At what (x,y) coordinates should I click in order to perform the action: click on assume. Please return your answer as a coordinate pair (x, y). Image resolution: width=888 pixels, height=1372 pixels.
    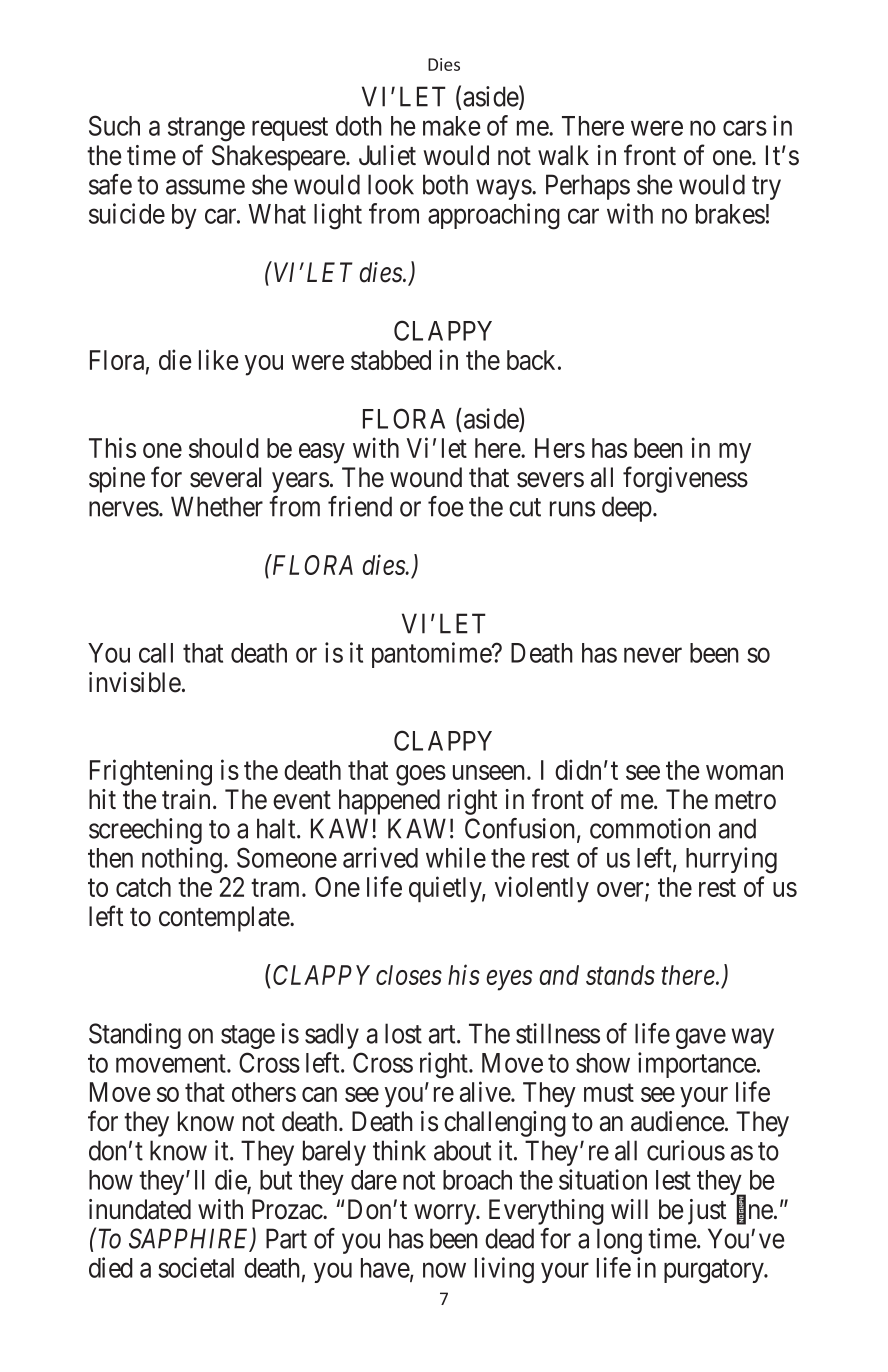
    Looking at the image, I should click on (205, 187).
